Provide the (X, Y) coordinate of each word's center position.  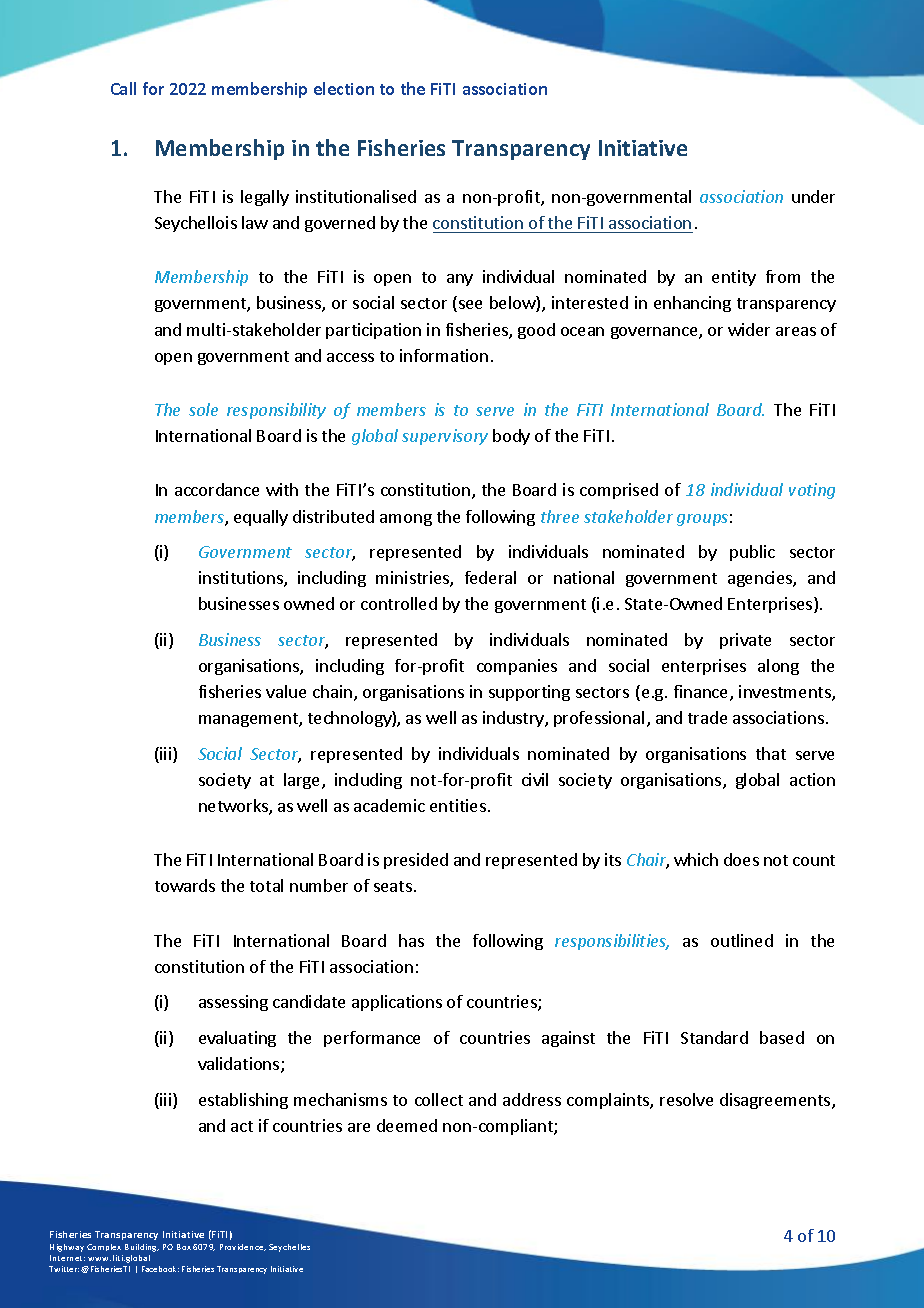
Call (123, 88)
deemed (407, 1125)
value (286, 691)
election (344, 88)
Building (142, 1248)
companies (517, 667)
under (813, 196)
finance (702, 693)
